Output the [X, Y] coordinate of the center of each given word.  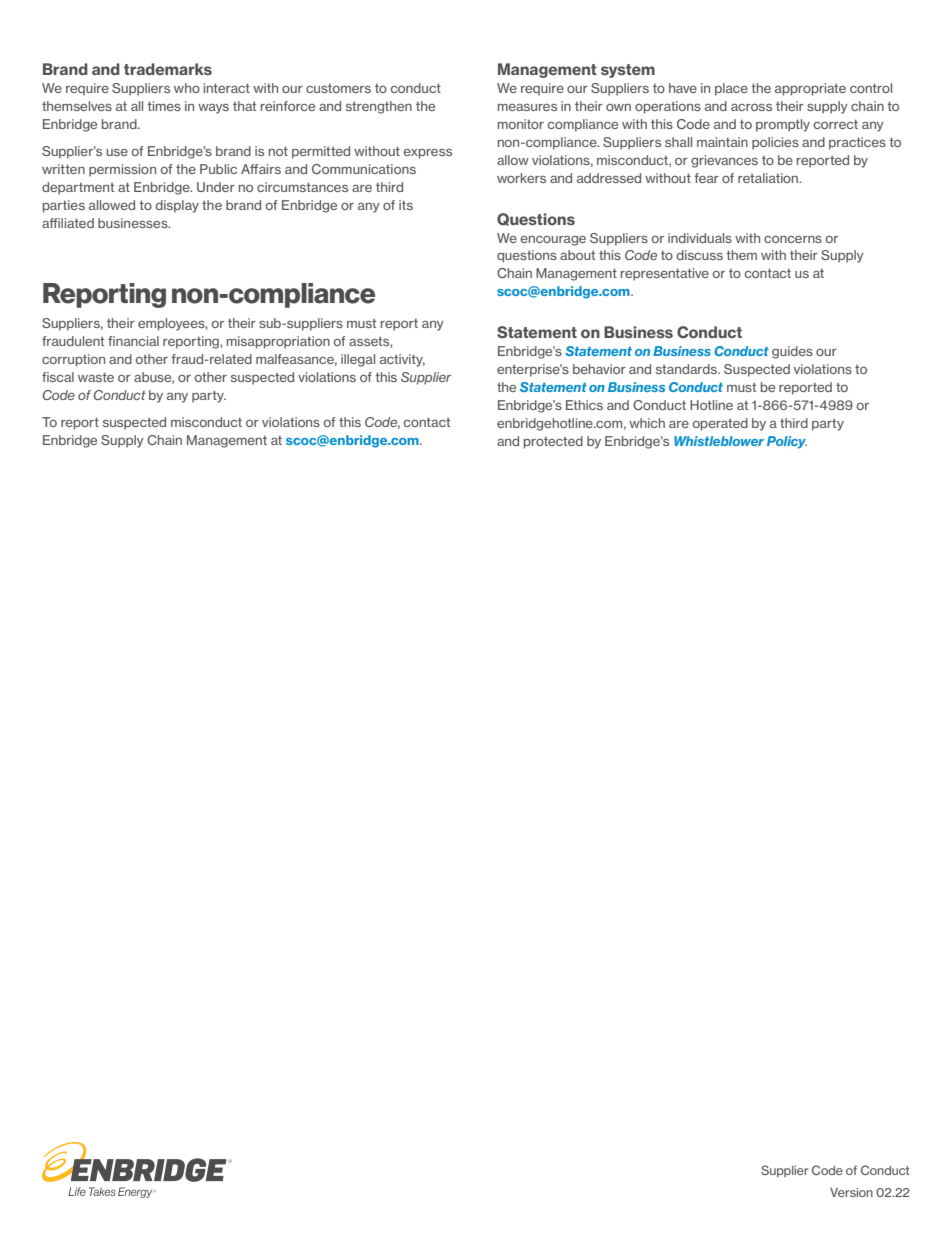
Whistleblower [719, 441]
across [751, 107]
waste [96, 377]
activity [402, 360]
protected [553, 442]
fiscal [58, 377]
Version [851, 1192]
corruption [73, 360]
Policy [787, 442]
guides [792, 352]
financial [133, 341]
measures [527, 107]
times [164, 106]
